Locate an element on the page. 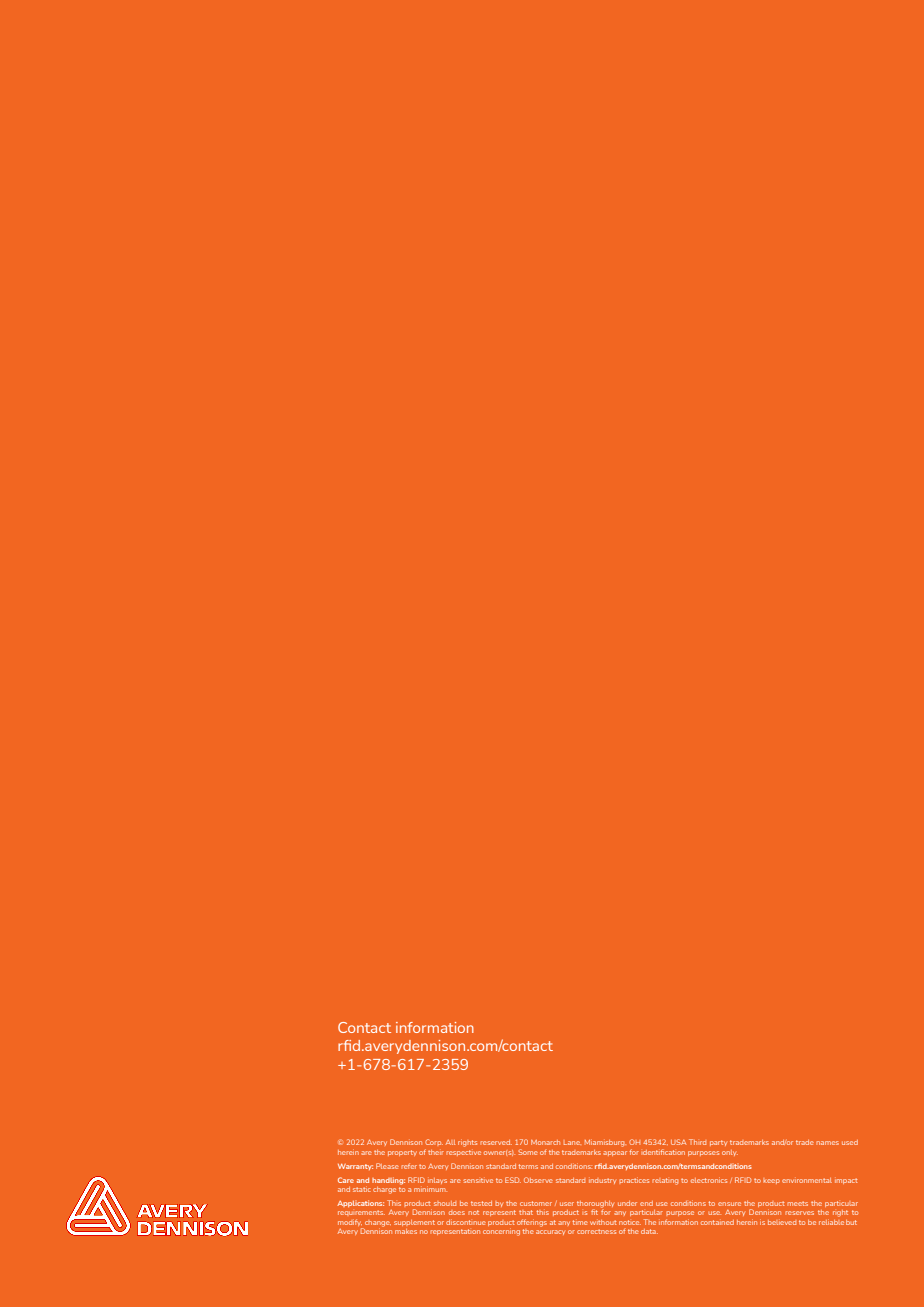  names is located at coordinates (827, 1143).
